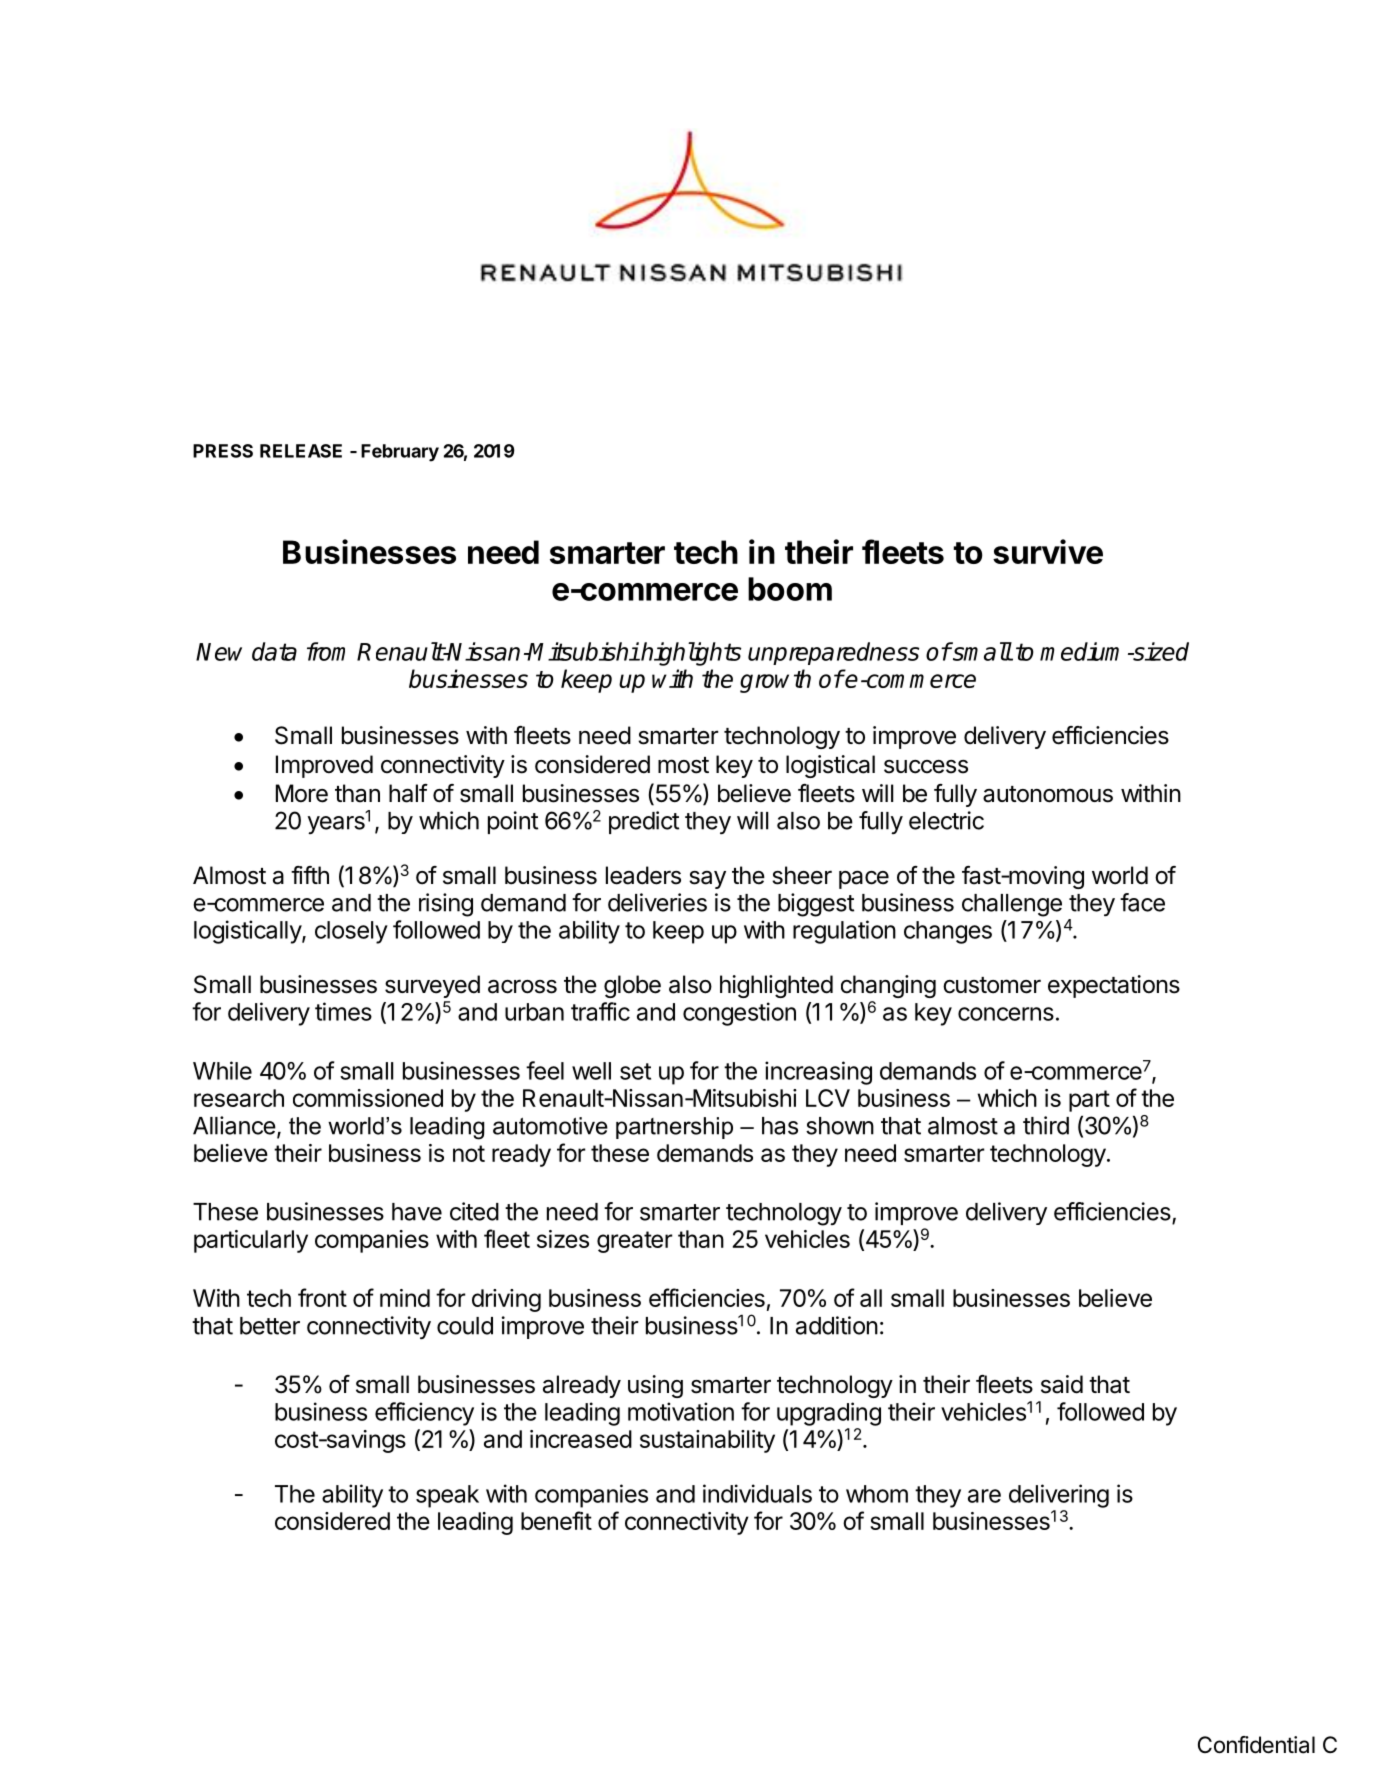 The height and width of the page is (1792, 1384). I want to click on RELEASE, so click(301, 451).
